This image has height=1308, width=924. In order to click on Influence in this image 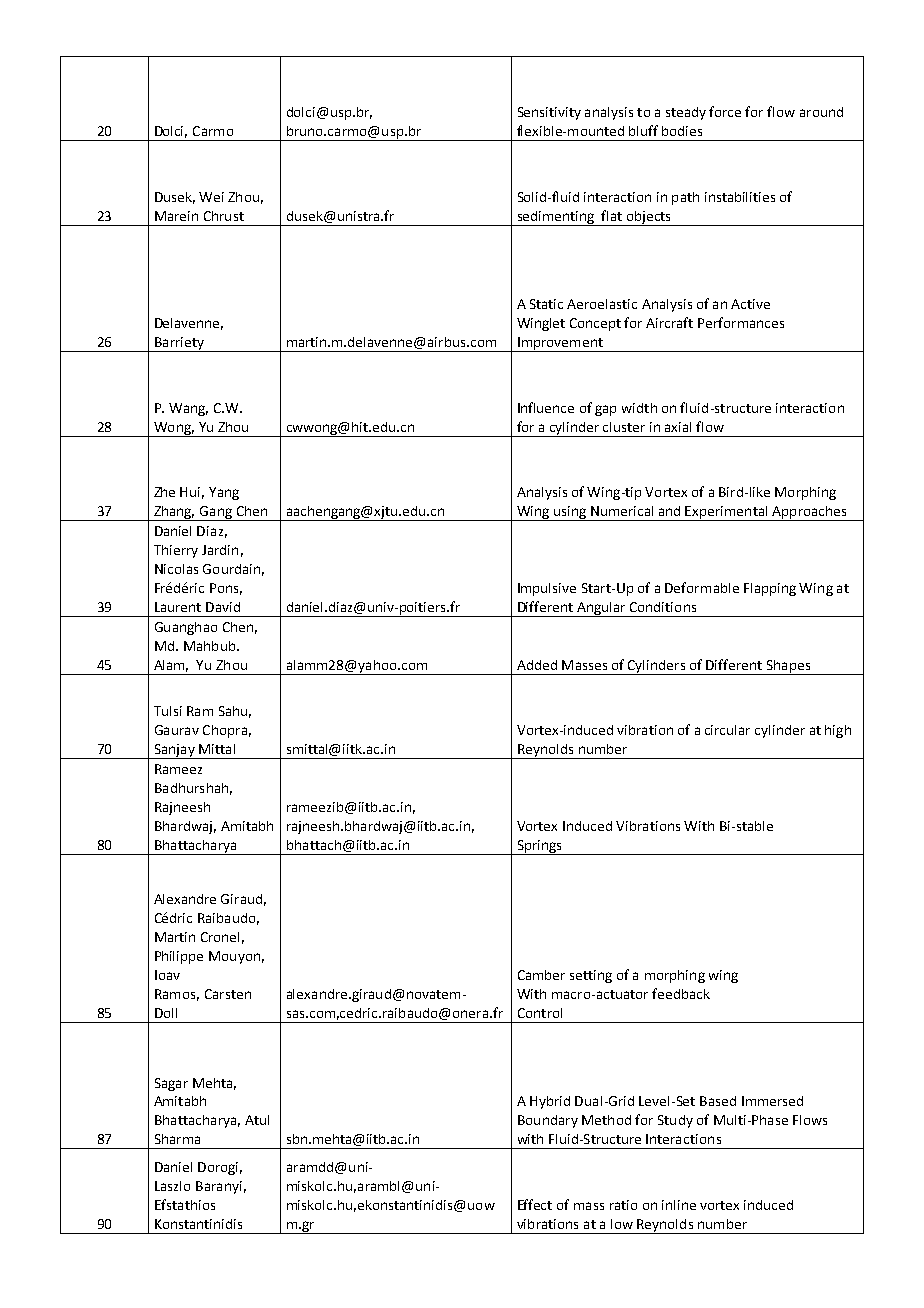, I will do `click(546, 407)`.
